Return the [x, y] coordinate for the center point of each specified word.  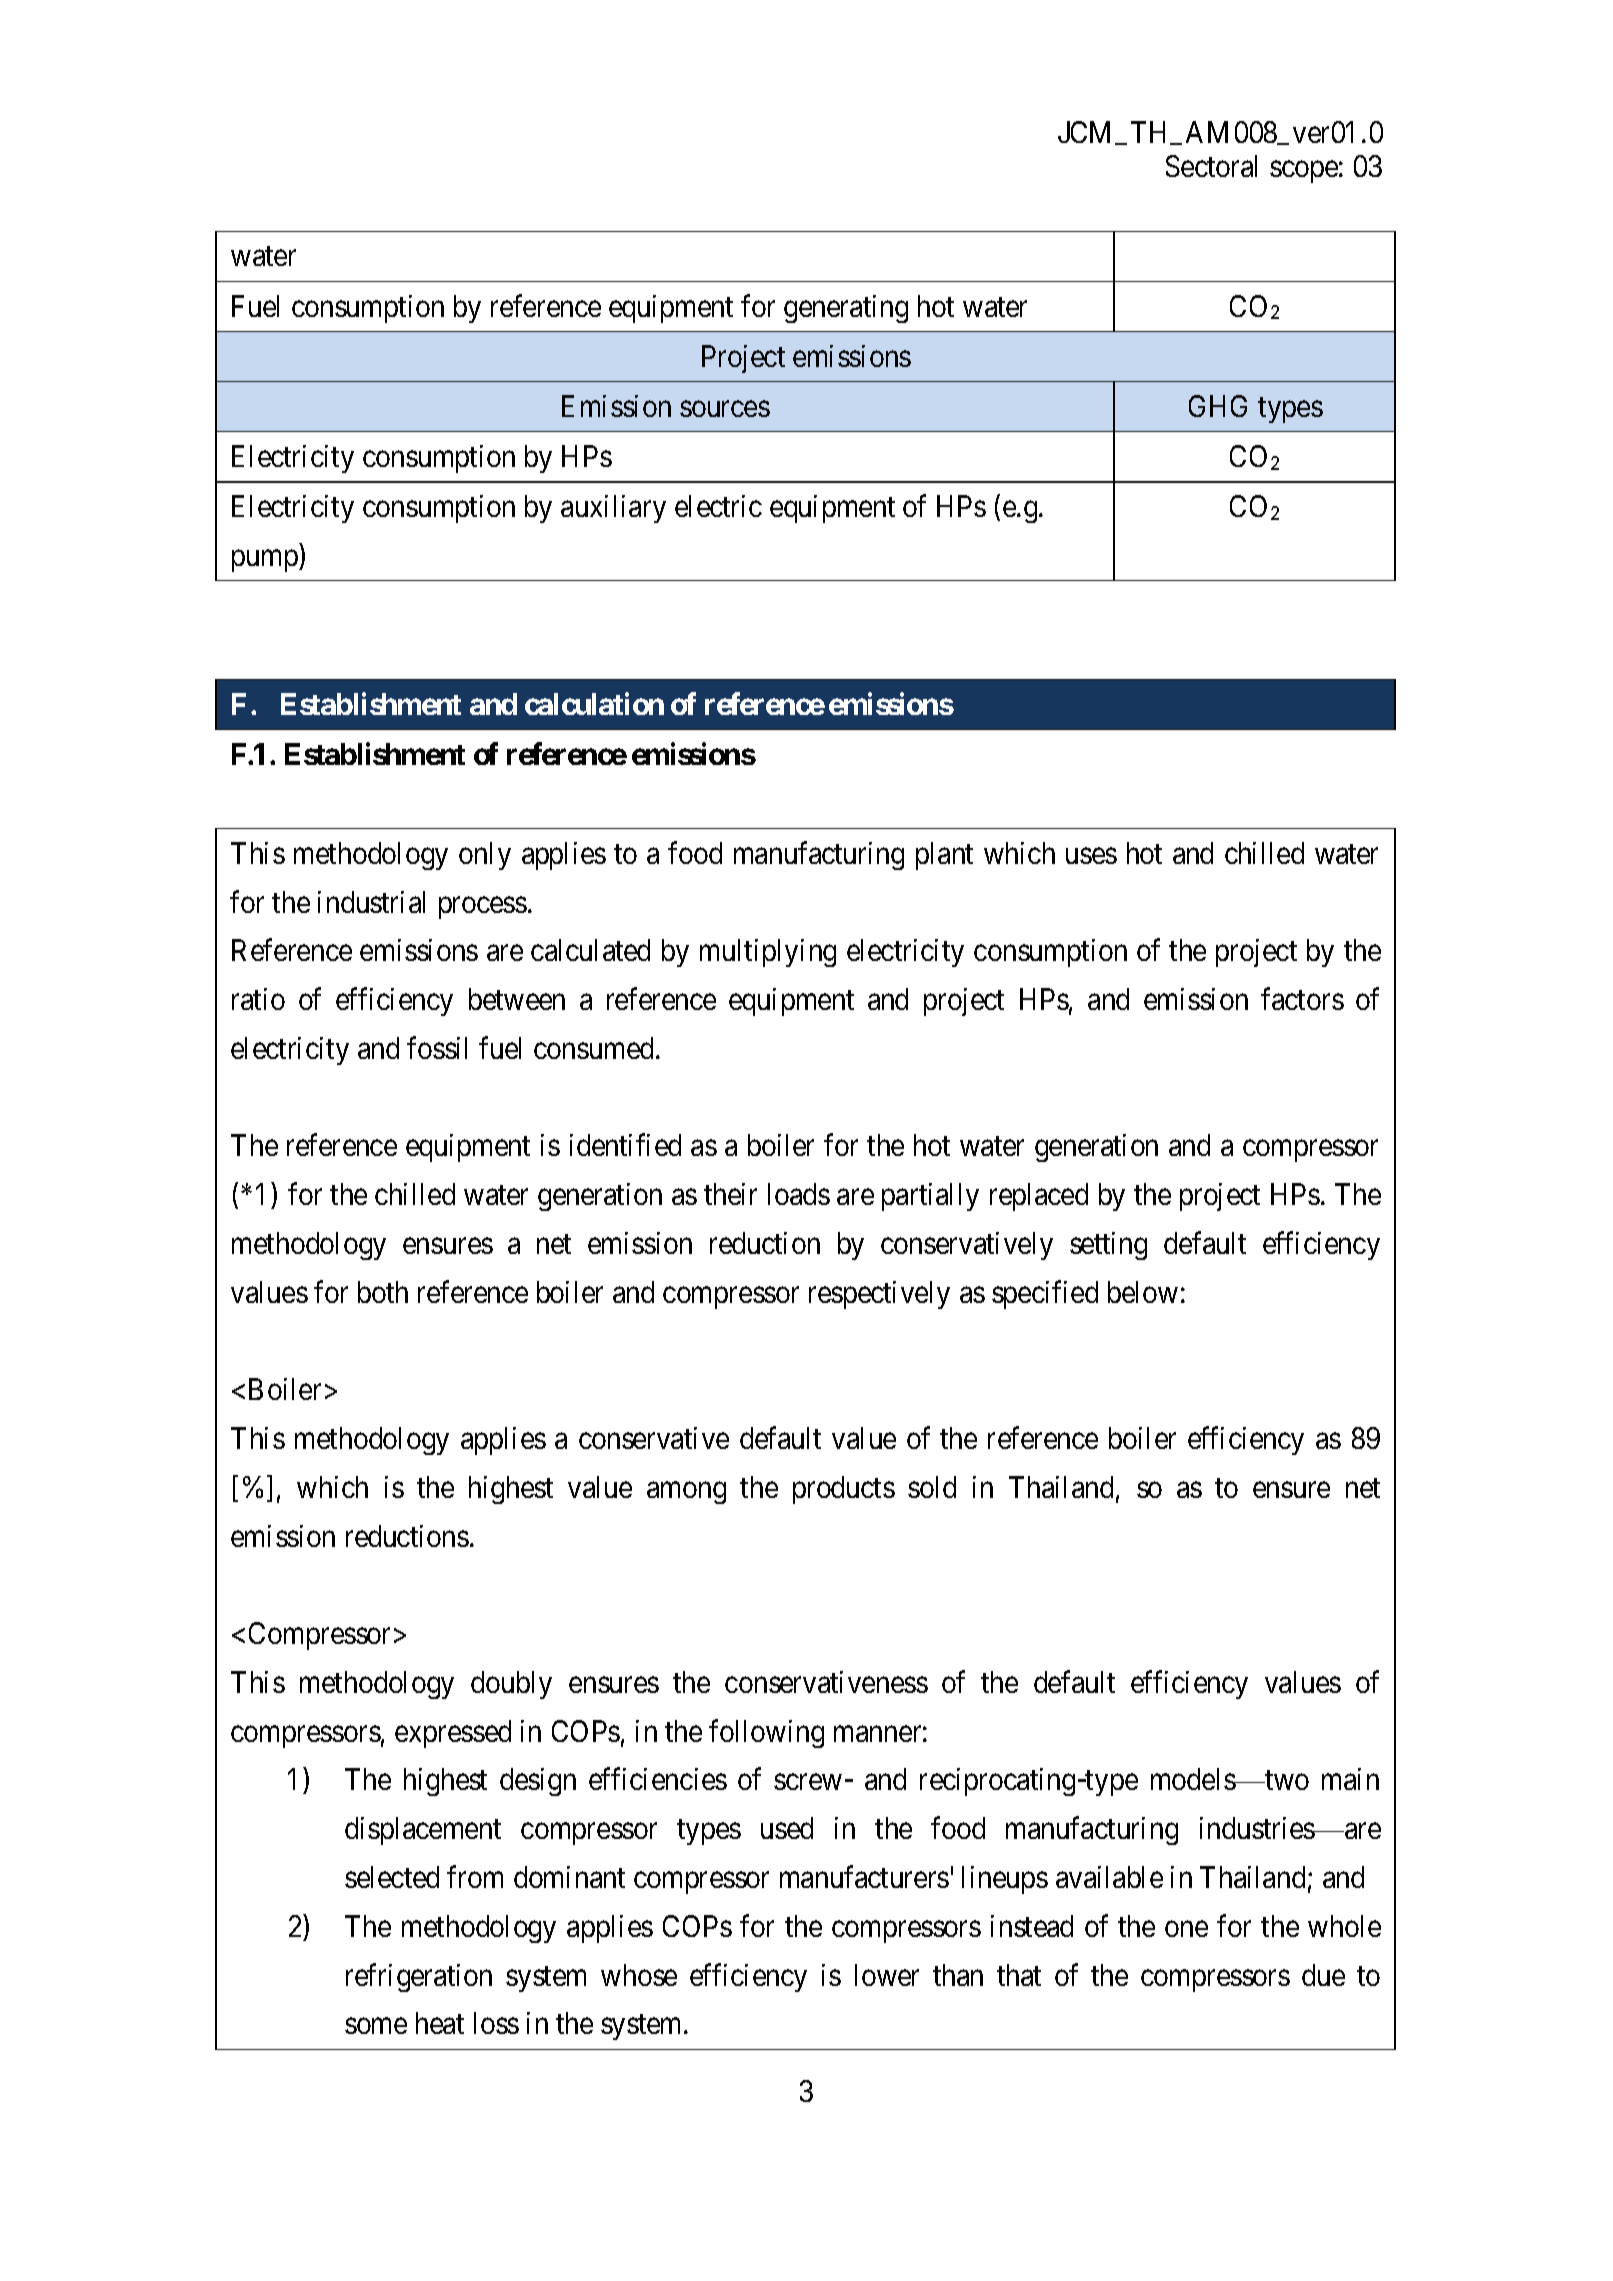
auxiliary [613, 509]
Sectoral [1211, 166]
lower [887, 1975]
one [1186, 1929]
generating [846, 309]
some [376, 2026]
